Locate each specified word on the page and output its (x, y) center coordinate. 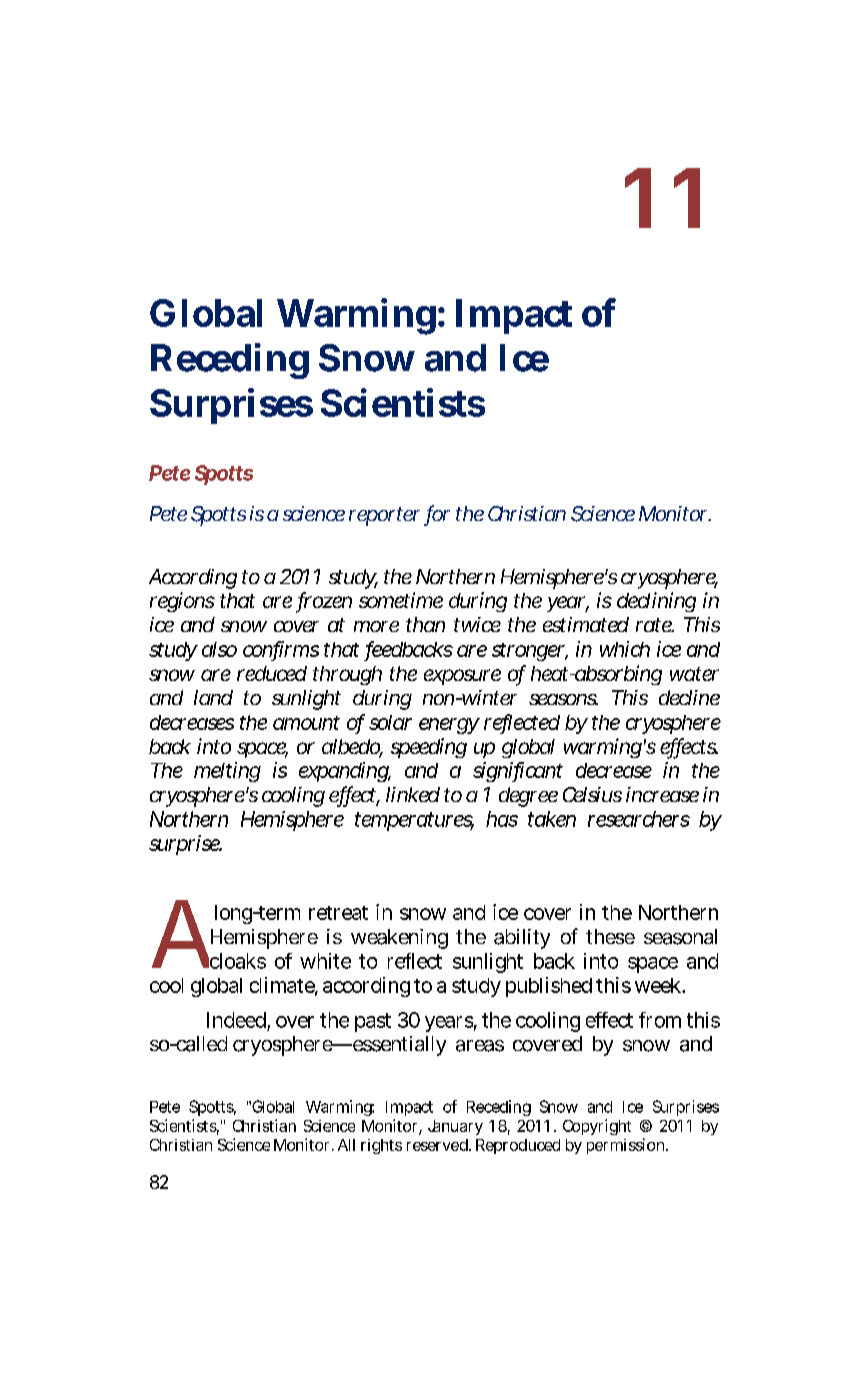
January (455, 1127)
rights (381, 1146)
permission (625, 1146)
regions (182, 602)
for (438, 514)
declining (656, 602)
